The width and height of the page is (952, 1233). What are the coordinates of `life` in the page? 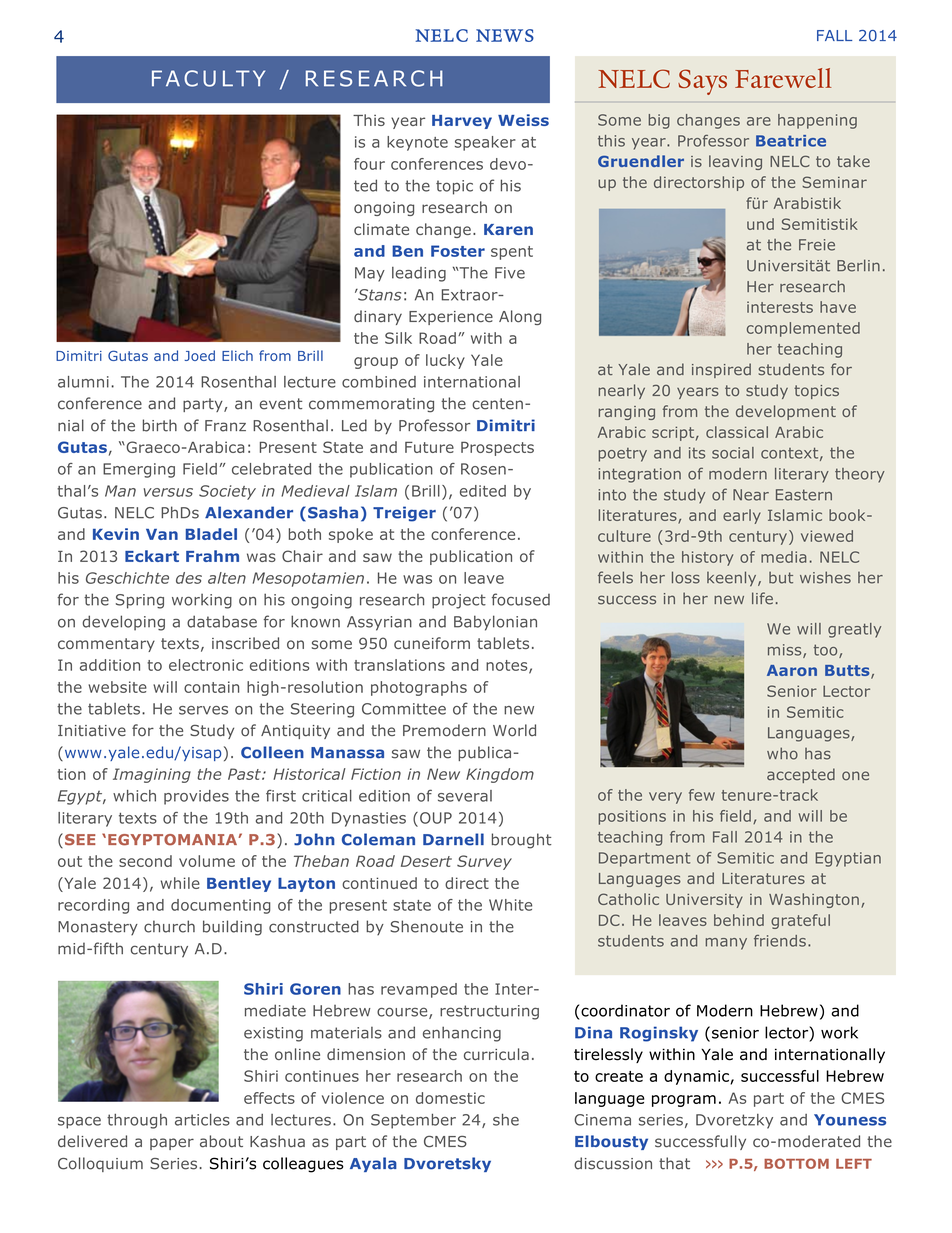 It's located at (762, 598).
